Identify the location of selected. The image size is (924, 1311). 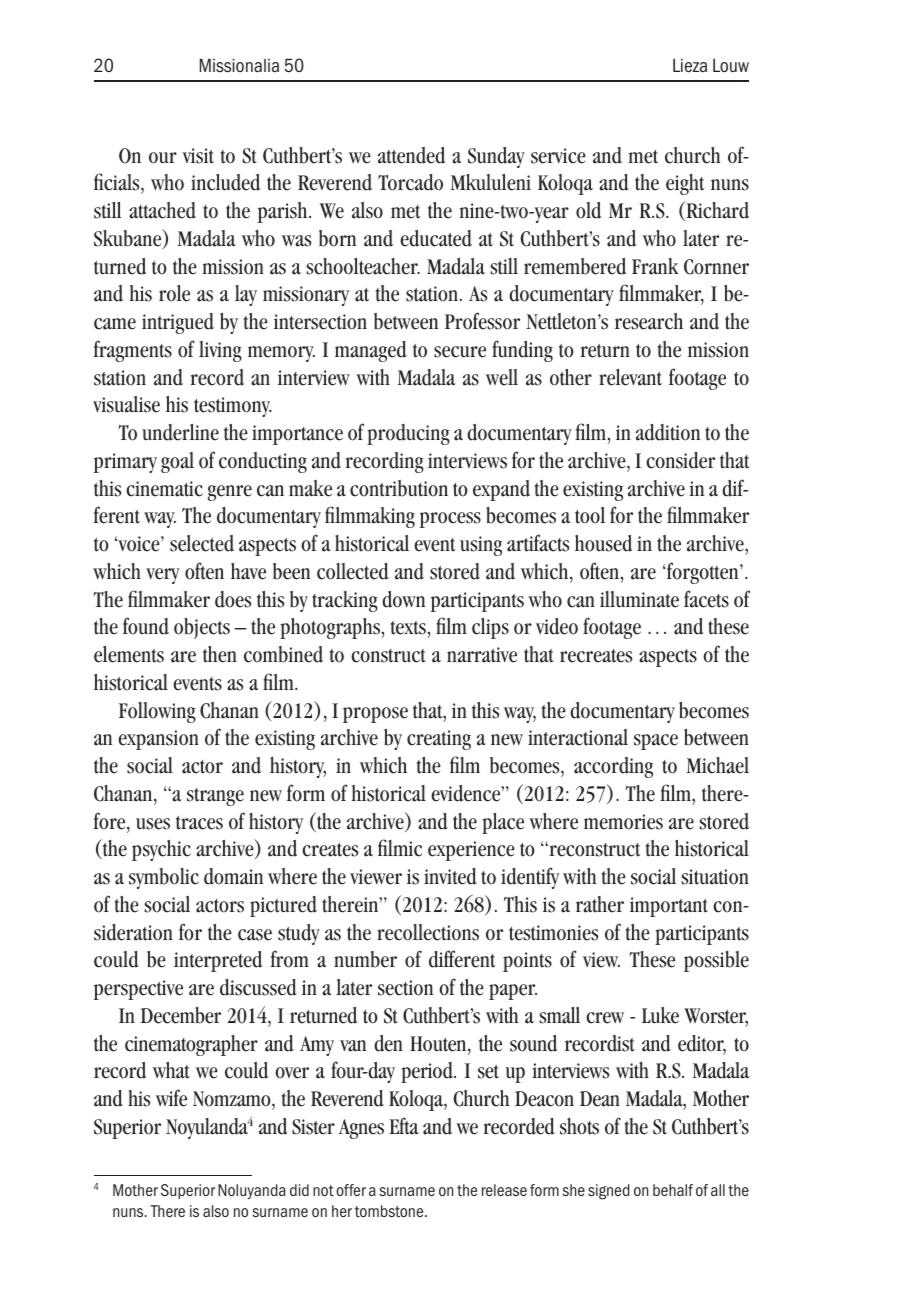
(202, 543).
